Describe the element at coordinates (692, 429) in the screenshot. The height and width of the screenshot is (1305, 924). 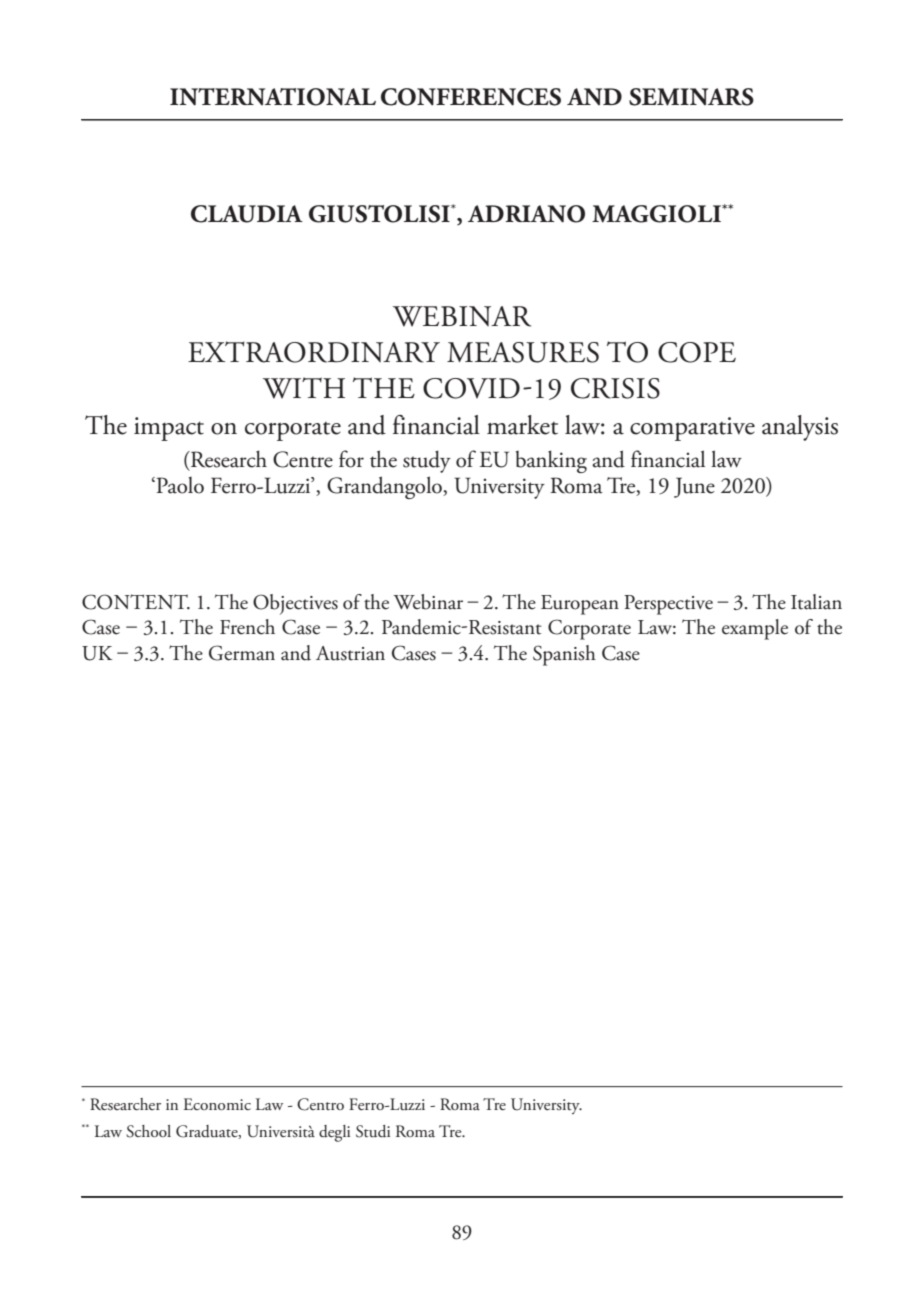
I see `comparative` at that location.
